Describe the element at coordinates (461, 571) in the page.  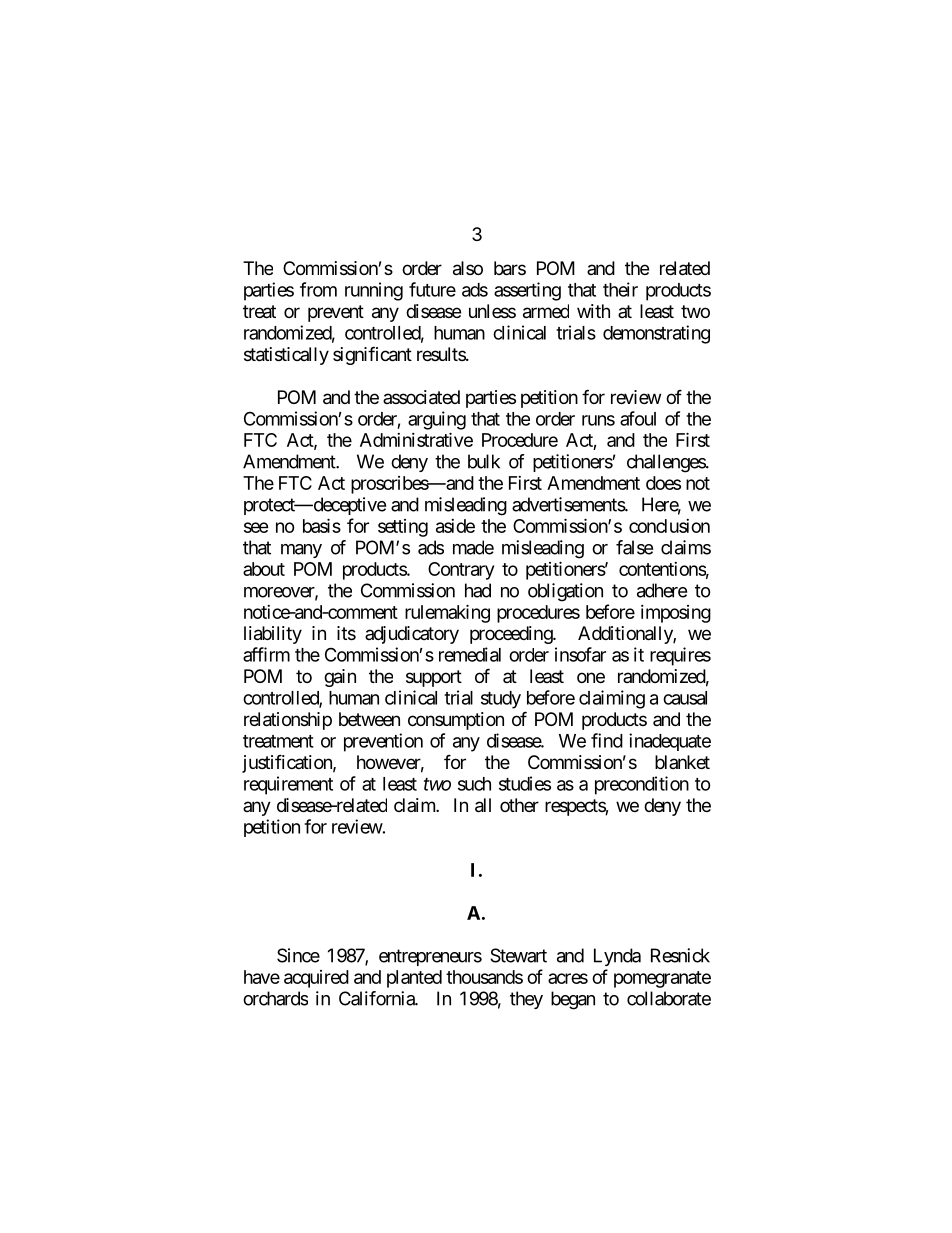
I see `Contrary` at that location.
